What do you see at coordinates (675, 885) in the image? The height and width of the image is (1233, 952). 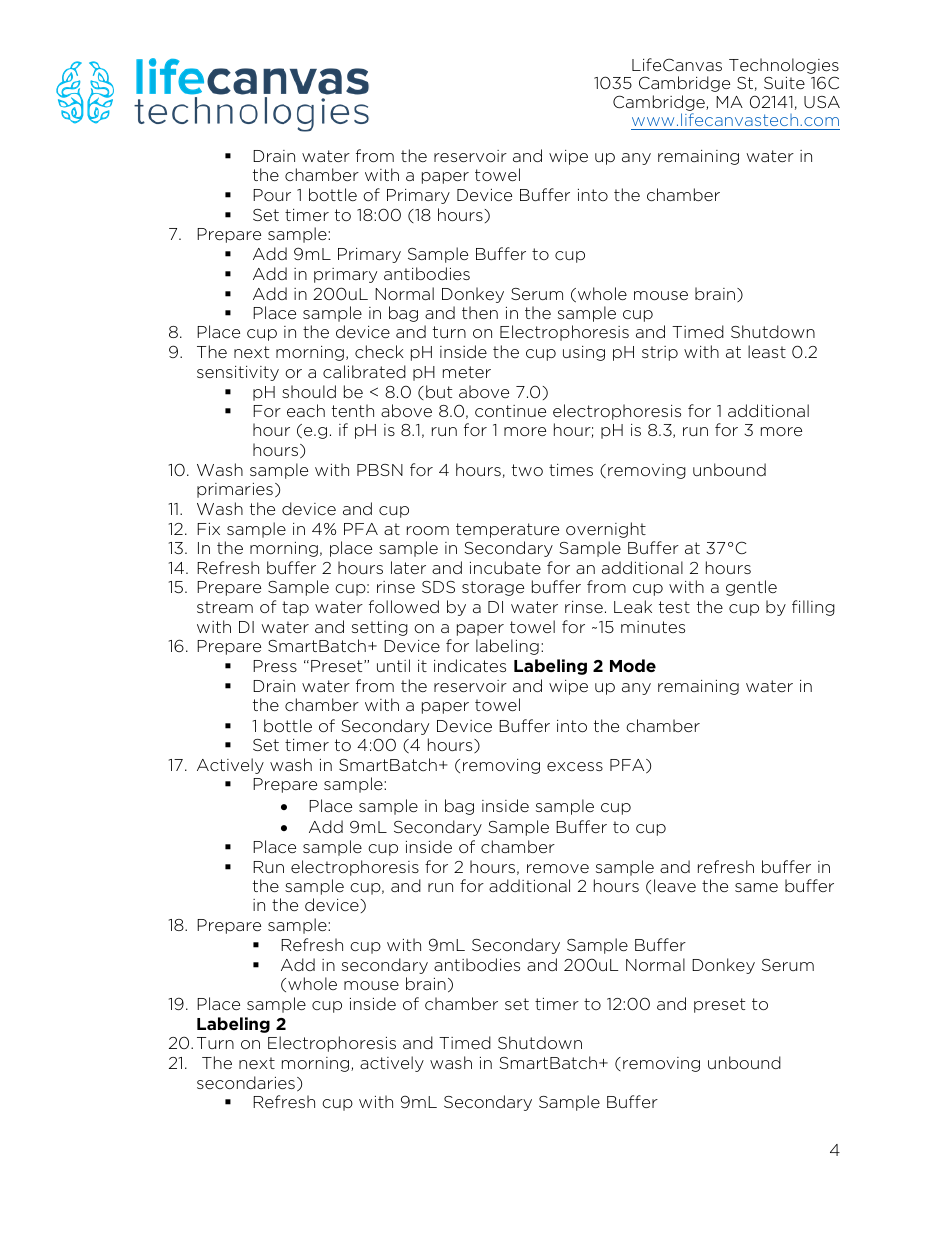 I see `leave` at bounding box center [675, 885].
